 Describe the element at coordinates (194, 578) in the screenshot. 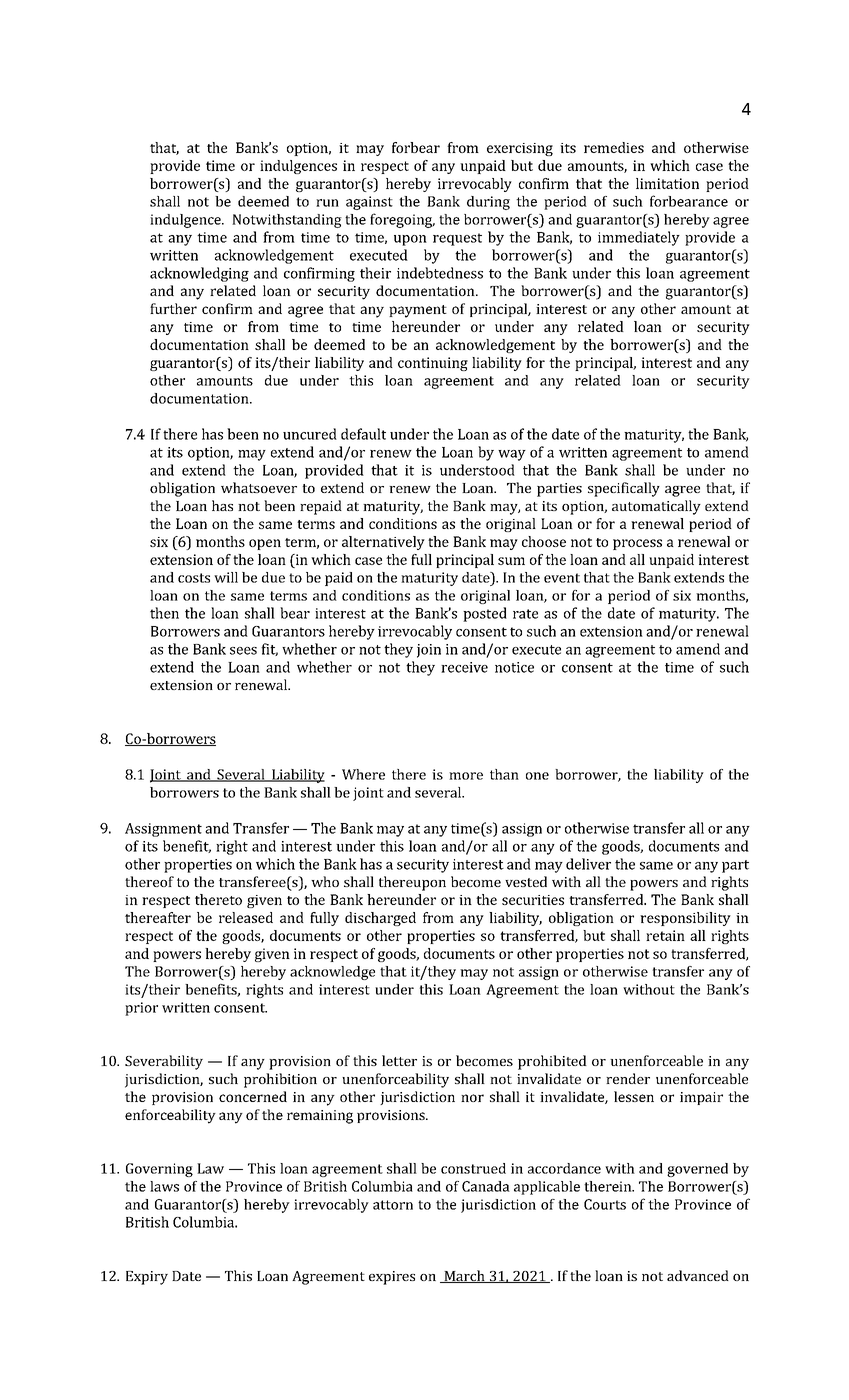

I see `costs` at that location.
